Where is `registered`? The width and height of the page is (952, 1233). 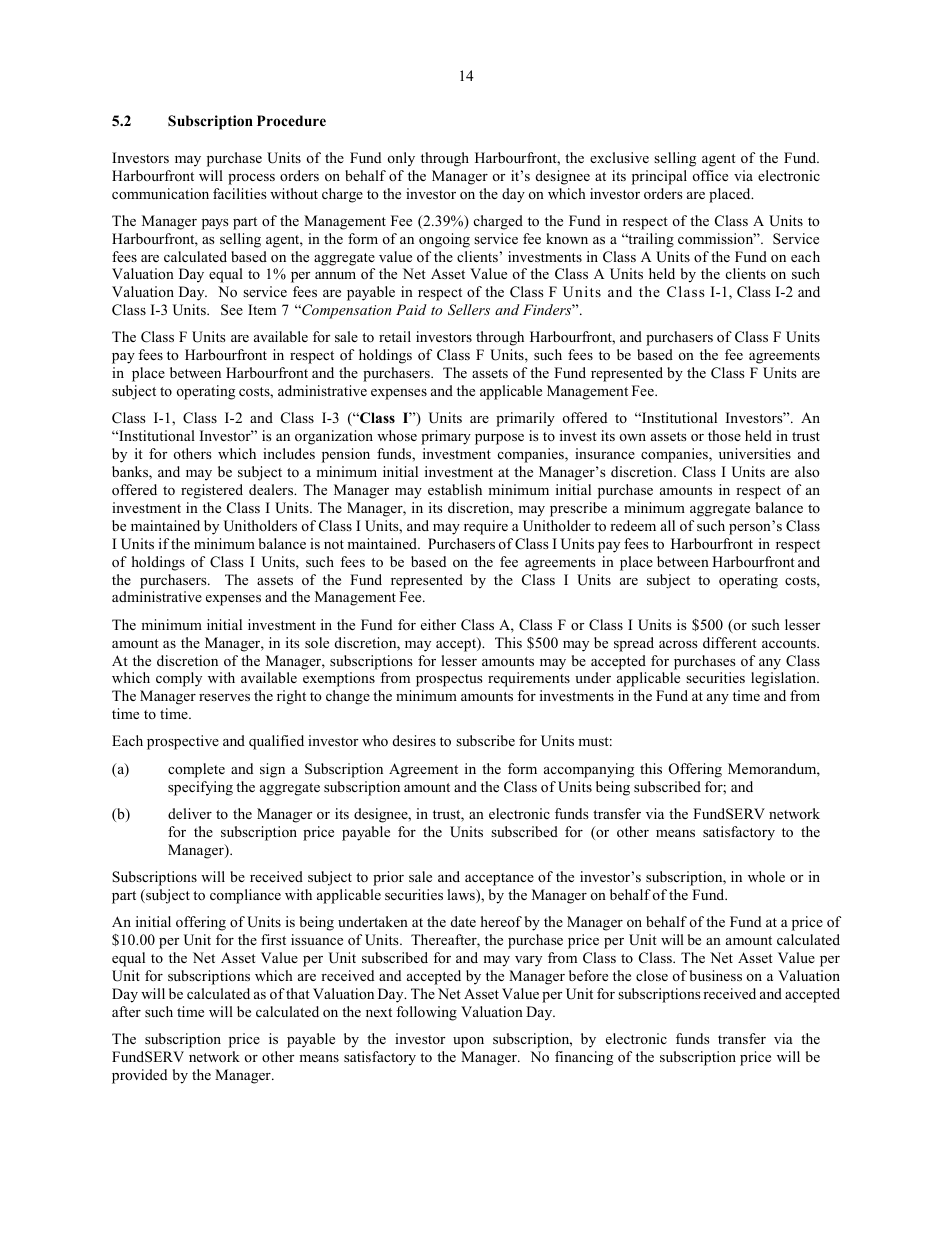 registered is located at coordinates (212, 491).
